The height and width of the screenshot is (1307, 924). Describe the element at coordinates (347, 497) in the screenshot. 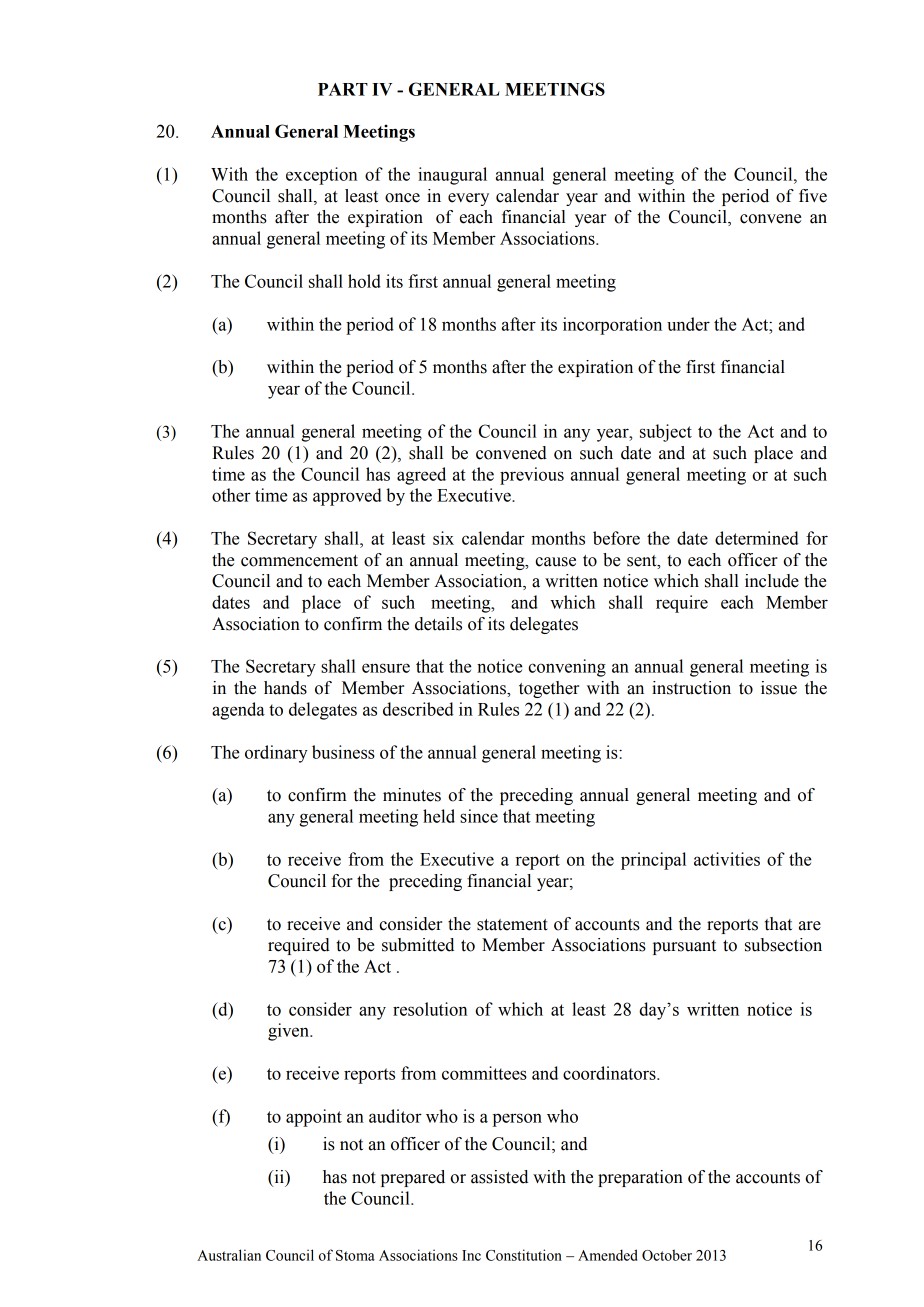

I see `approved` at that location.
